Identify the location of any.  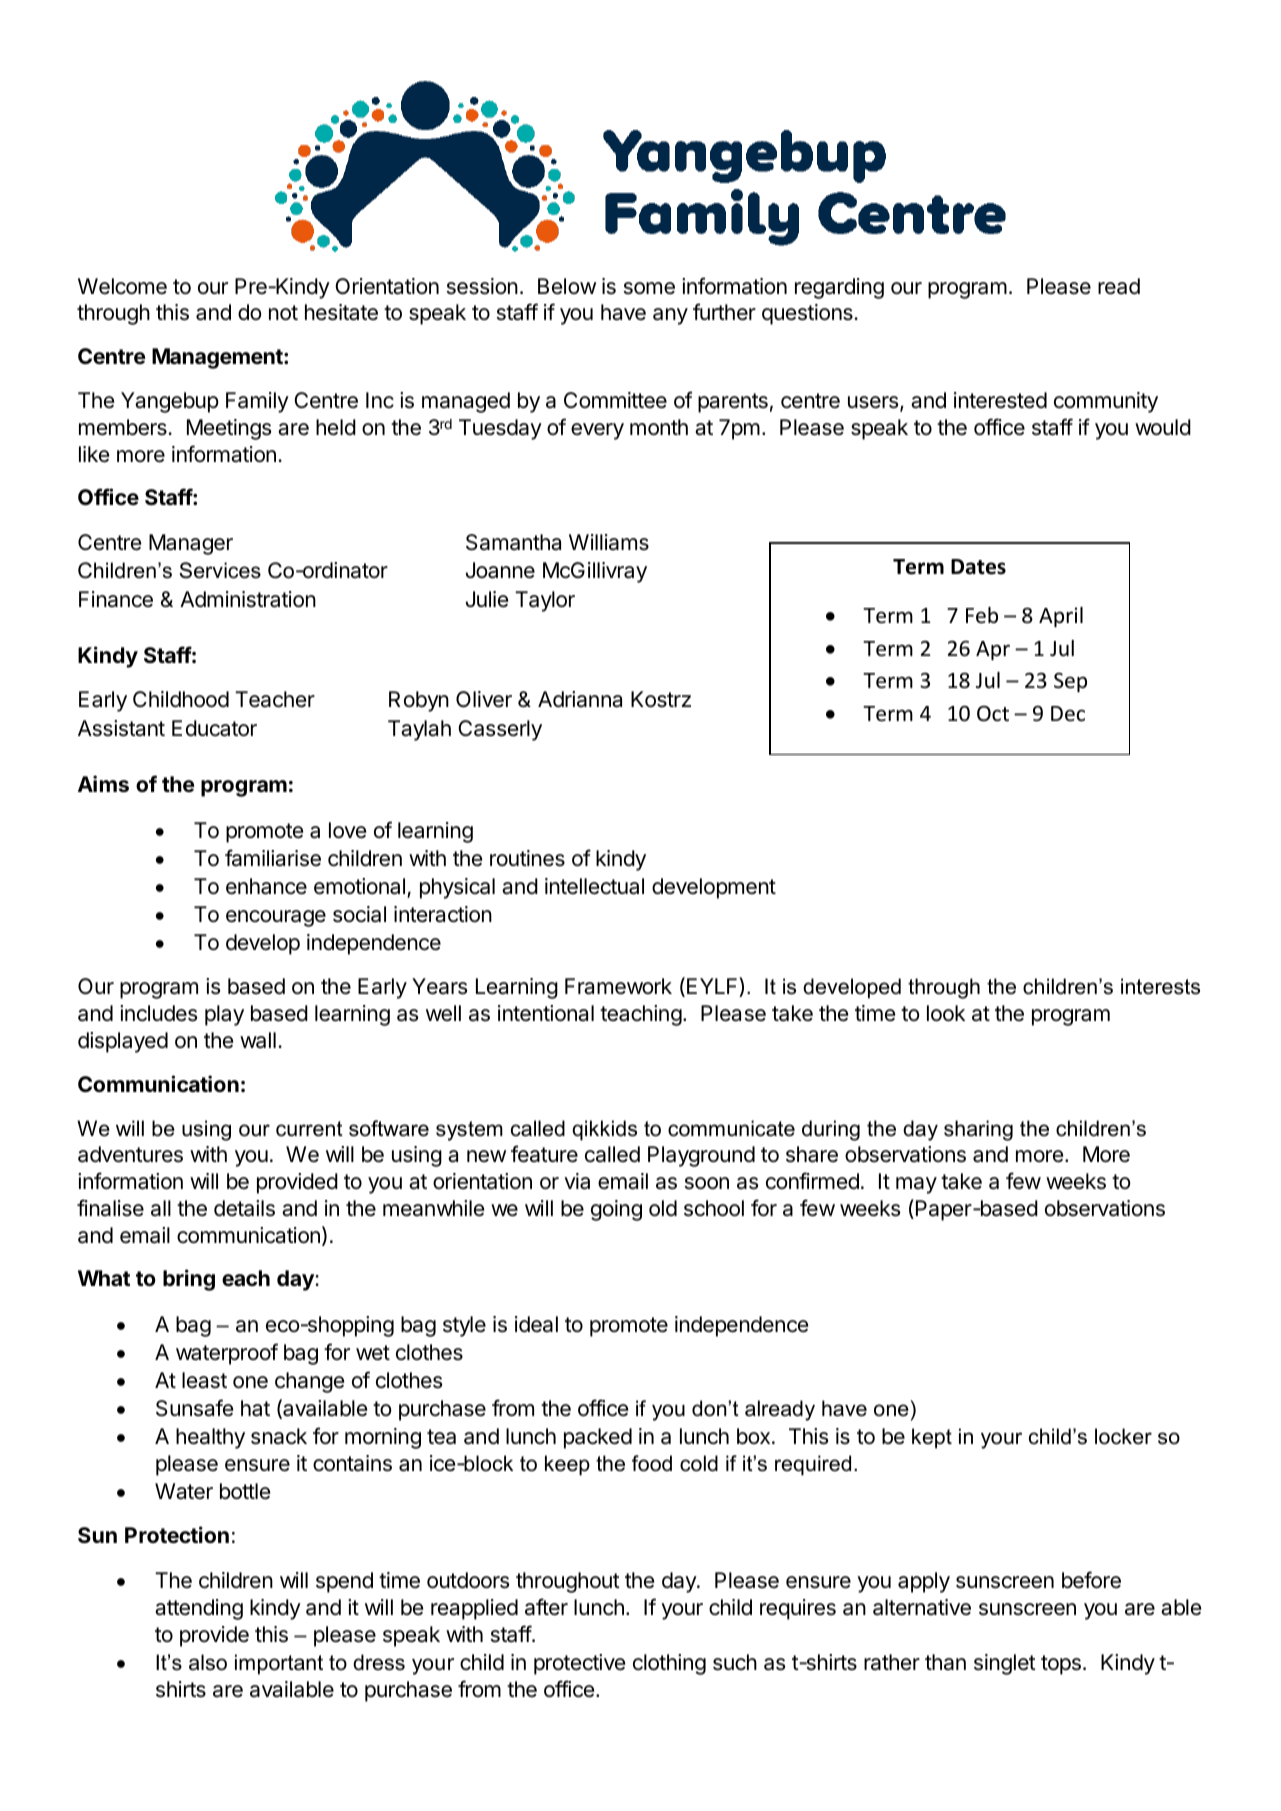
(670, 316).
